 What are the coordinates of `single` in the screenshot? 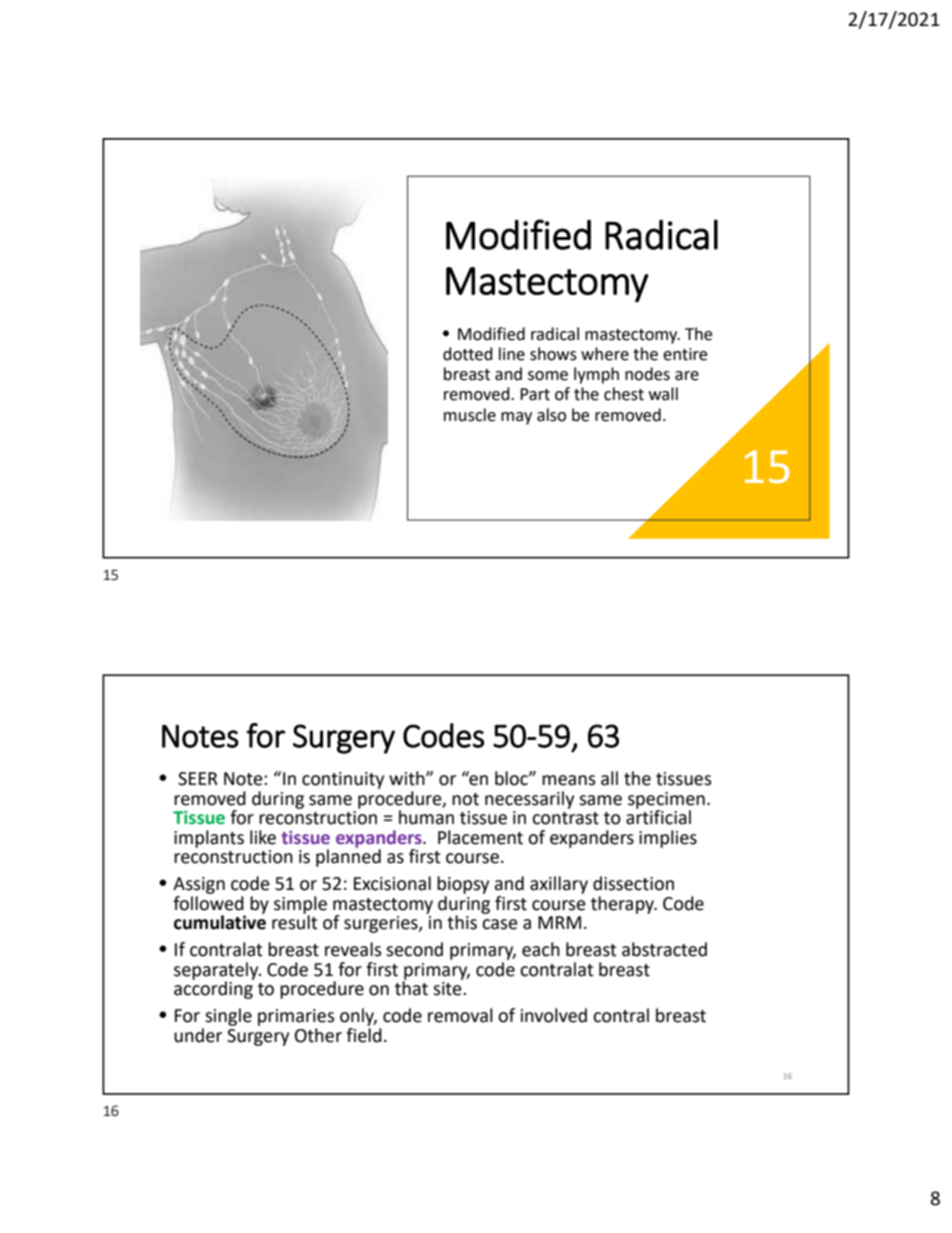 It's located at (228, 1017).
